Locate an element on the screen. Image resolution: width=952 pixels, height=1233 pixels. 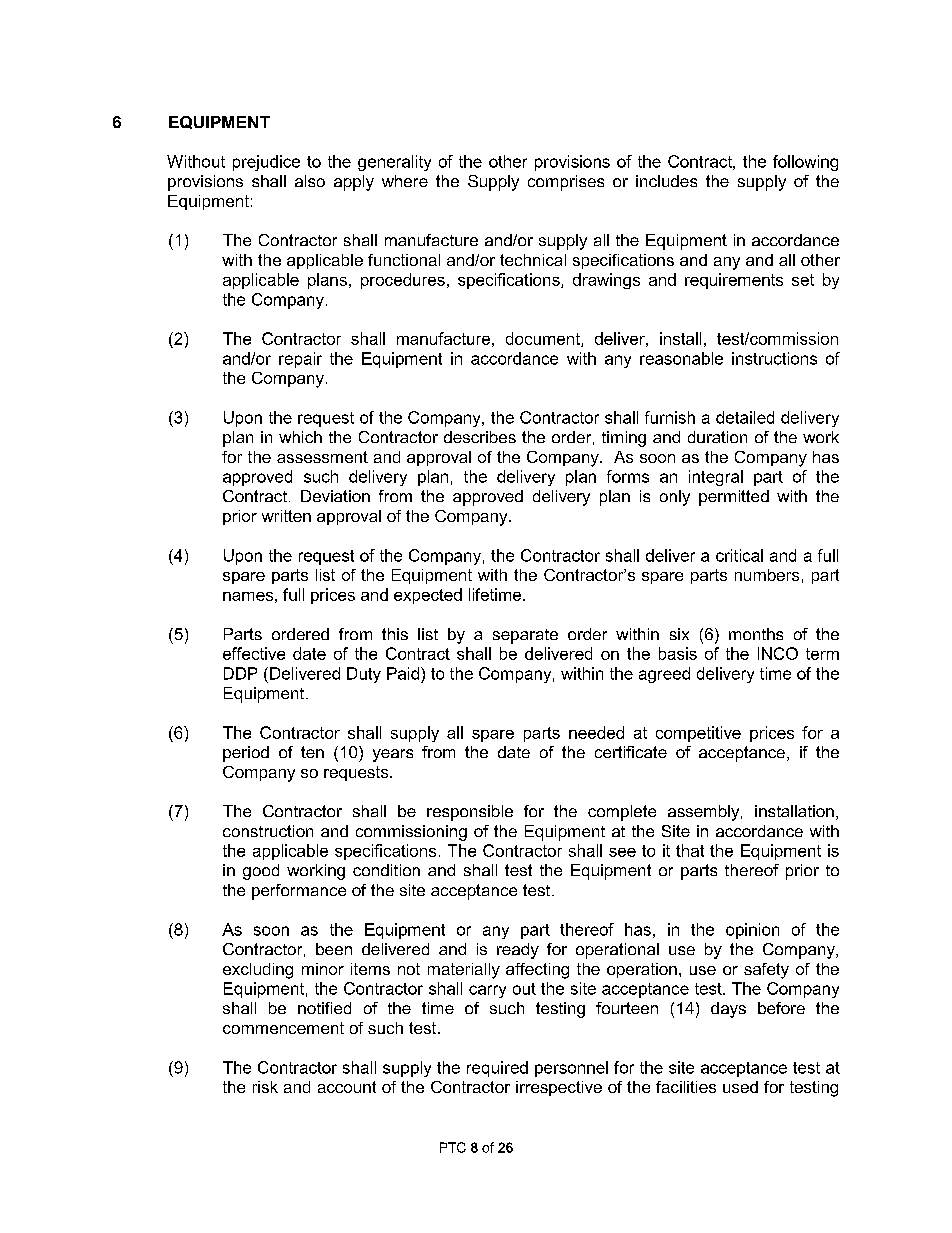
which is located at coordinates (300, 437).
